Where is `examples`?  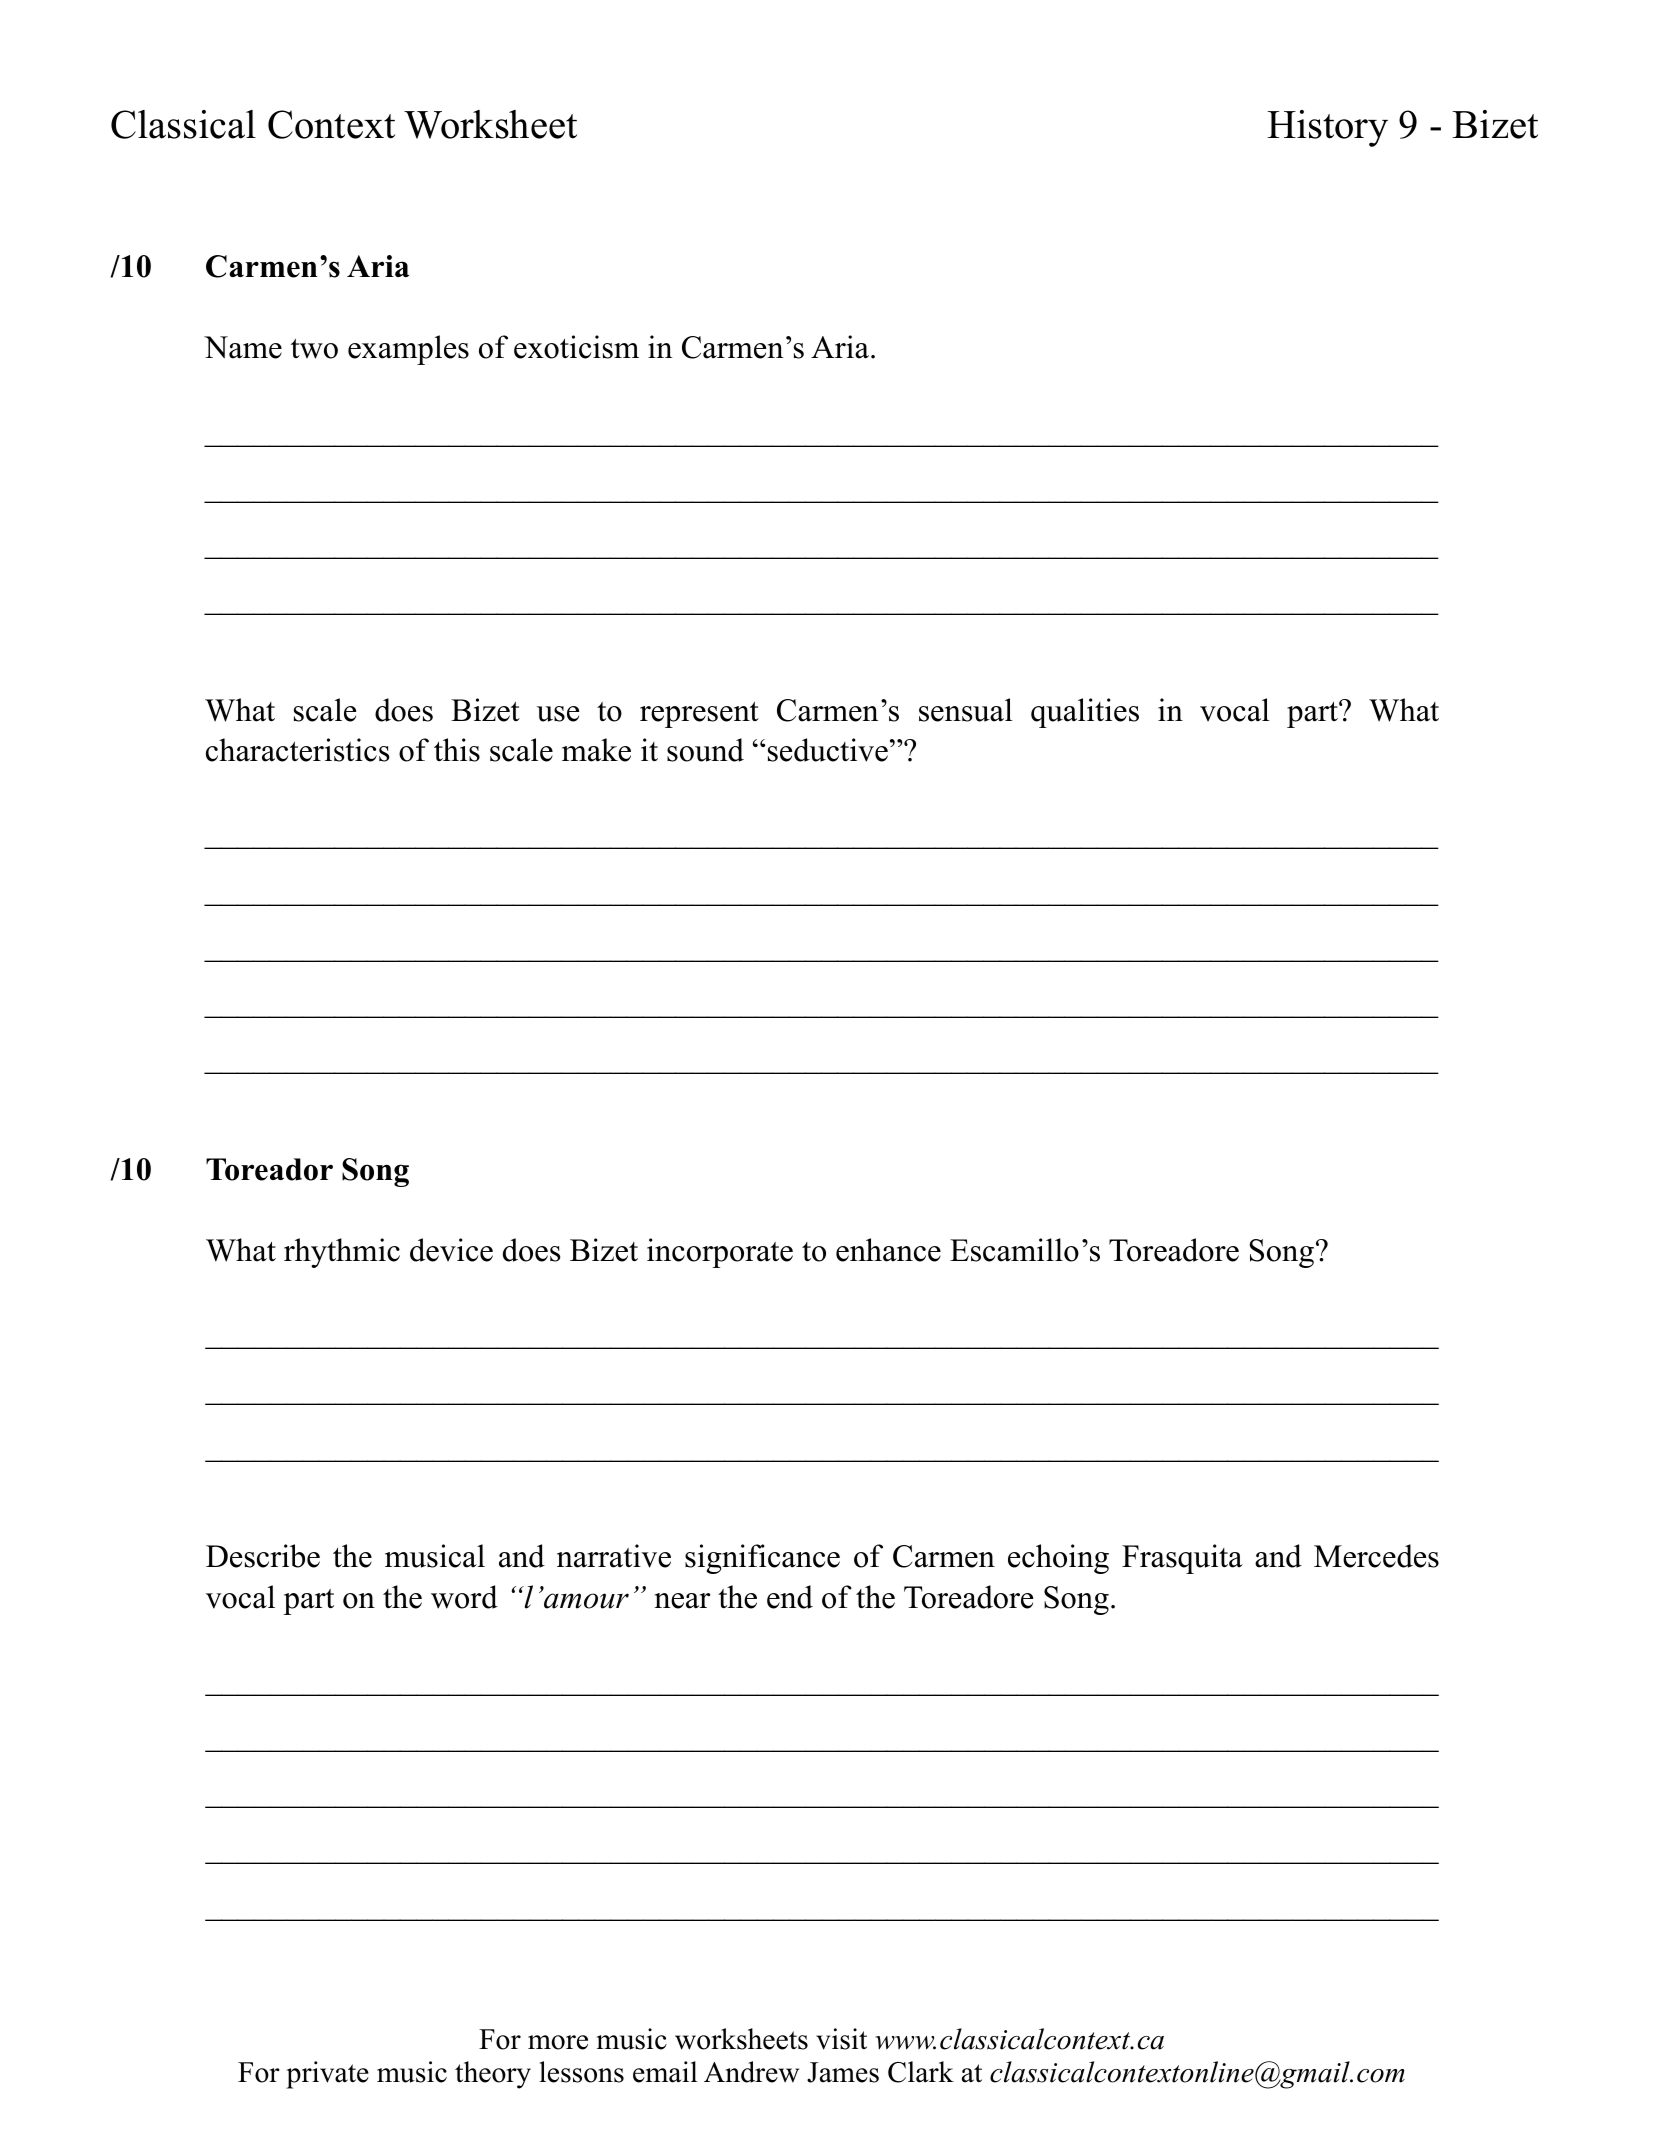
examples is located at coordinates (408, 350).
